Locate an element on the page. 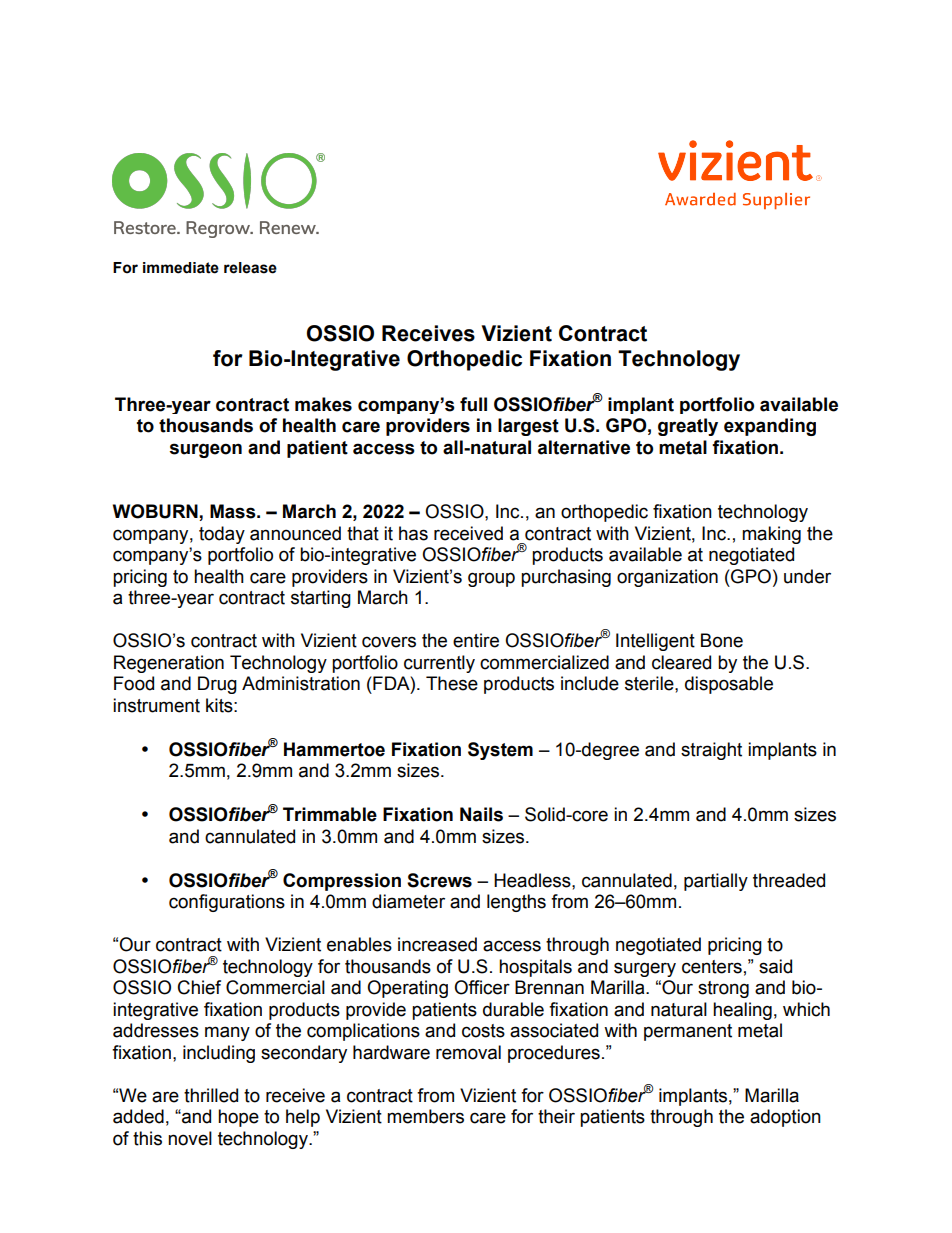 The width and height of the page is (952, 1233). full is located at coordinates (473, 404).
